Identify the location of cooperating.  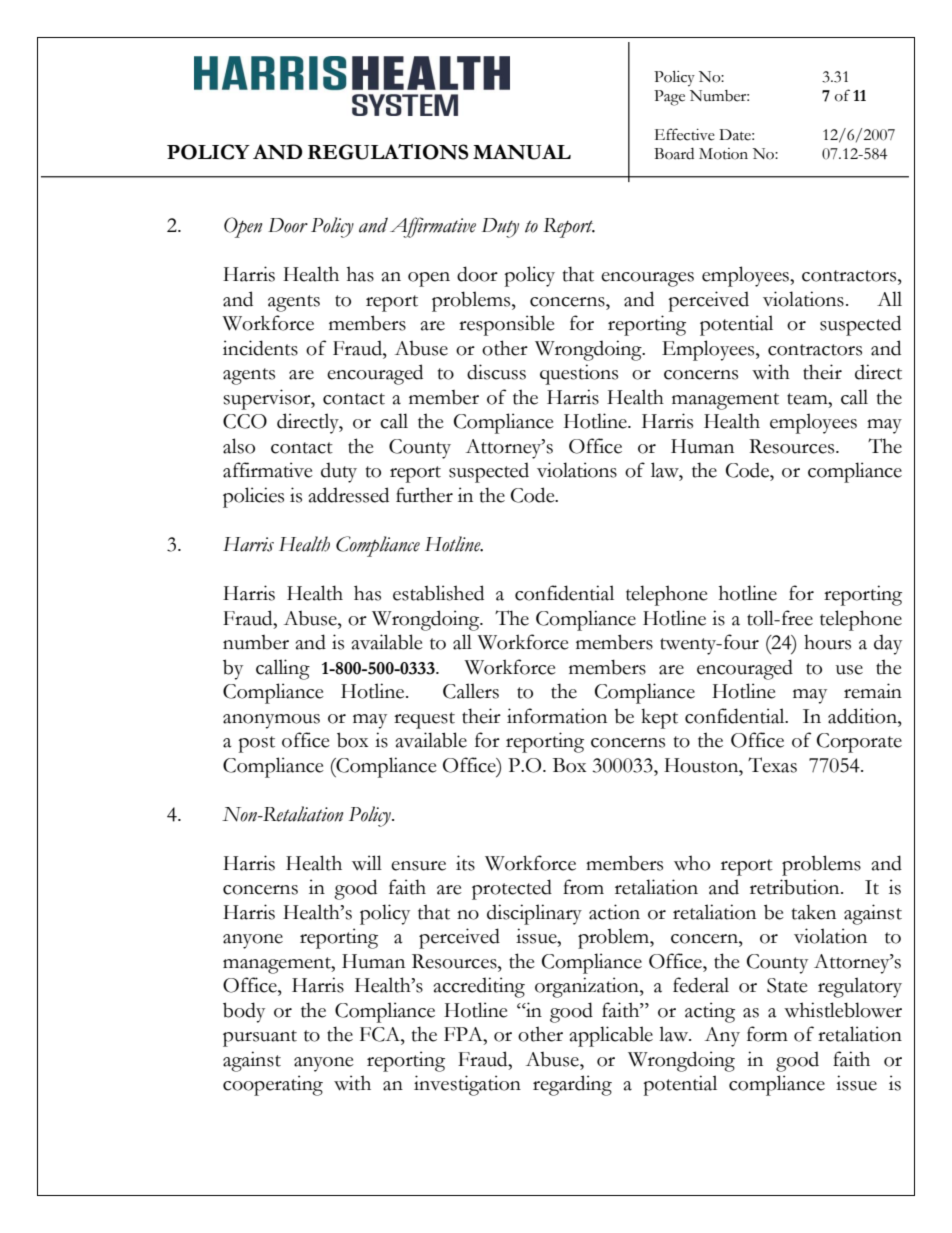
(273, 1085).
